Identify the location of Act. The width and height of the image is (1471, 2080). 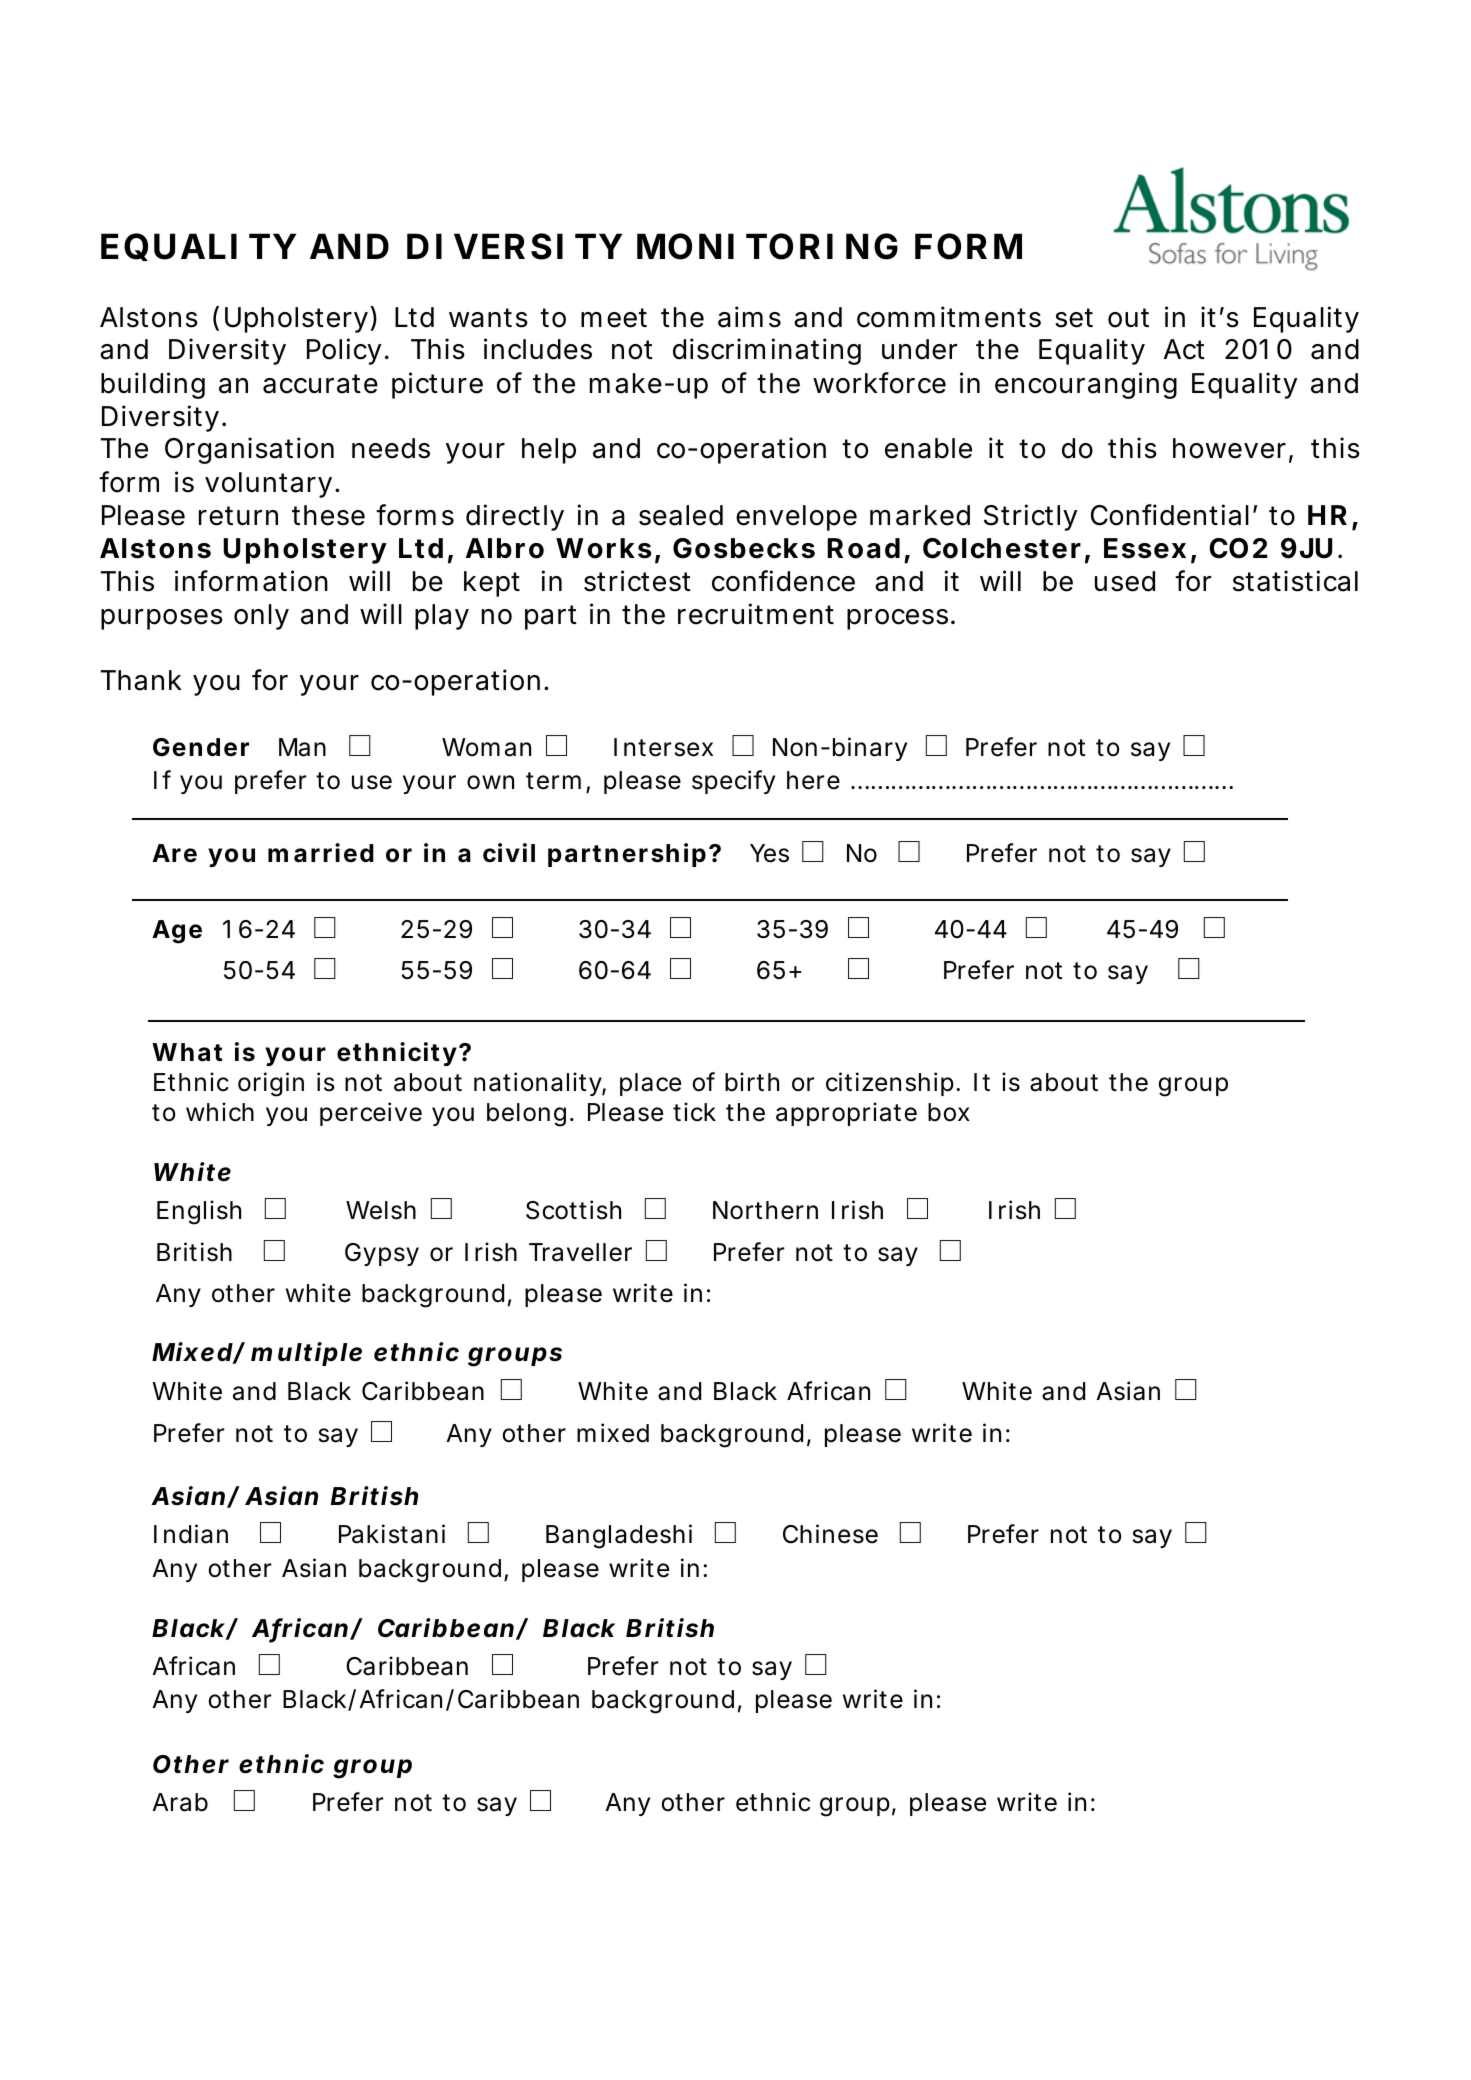
(1184, 349).
